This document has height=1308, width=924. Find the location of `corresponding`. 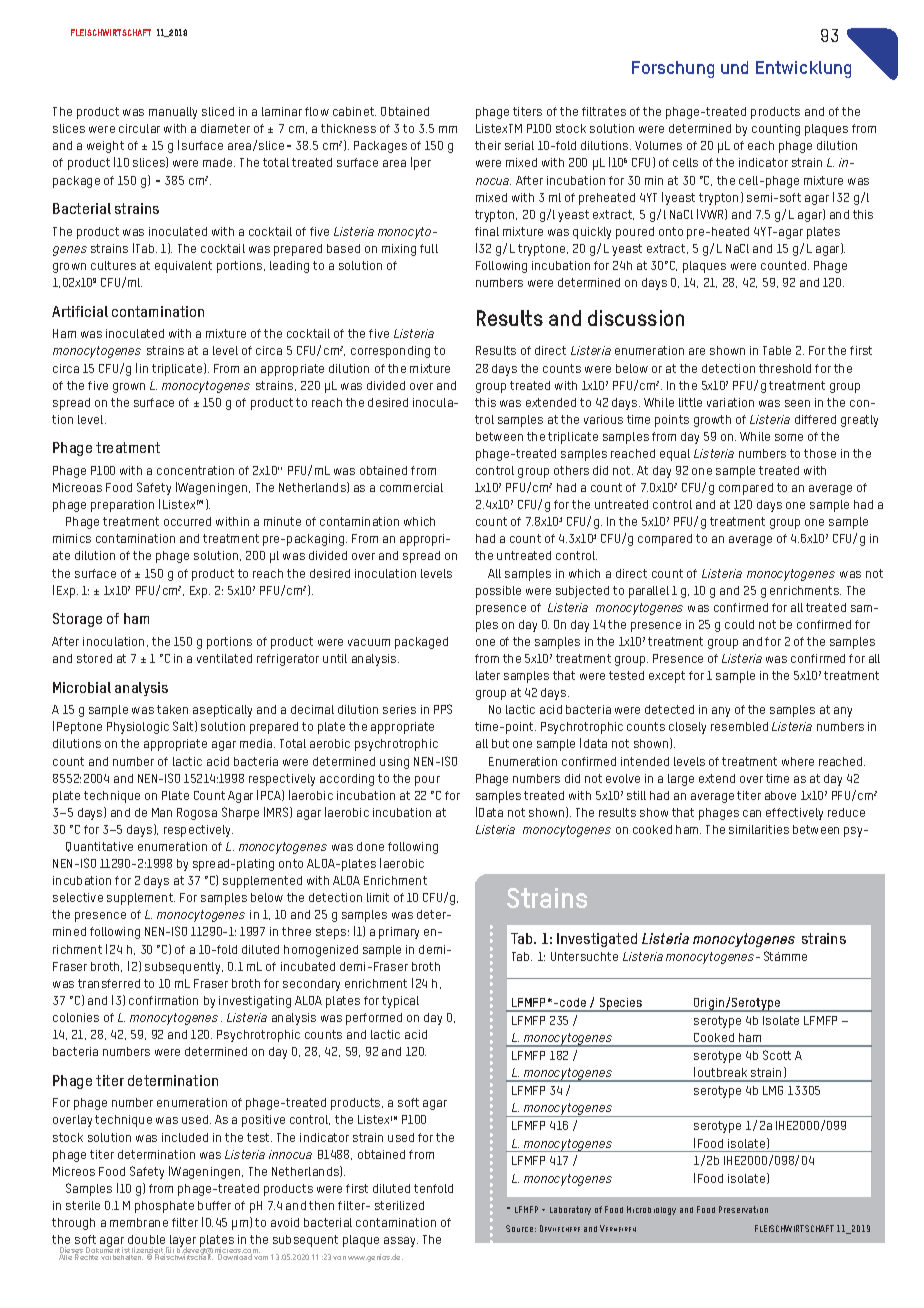

corresponding is located at coordinates (390, 352).
